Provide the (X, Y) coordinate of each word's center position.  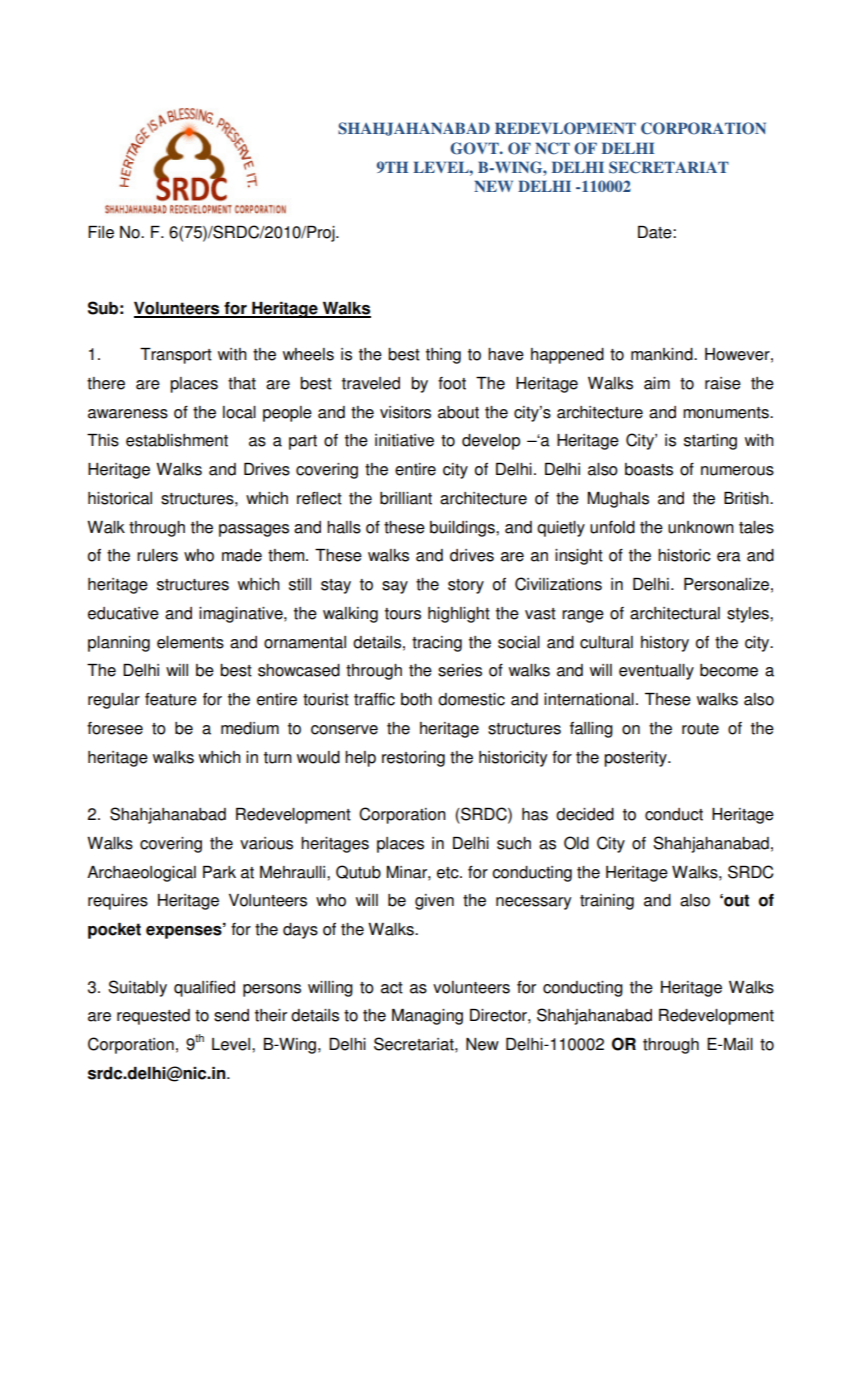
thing (443, 356)
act (392, 988)
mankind (663, 354)
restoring (413, 759)
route (700, 729)
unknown (701, 527)
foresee (115, 728)
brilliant (406, 498)
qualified (204, 989)
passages (254, 530)
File (101, 232)
